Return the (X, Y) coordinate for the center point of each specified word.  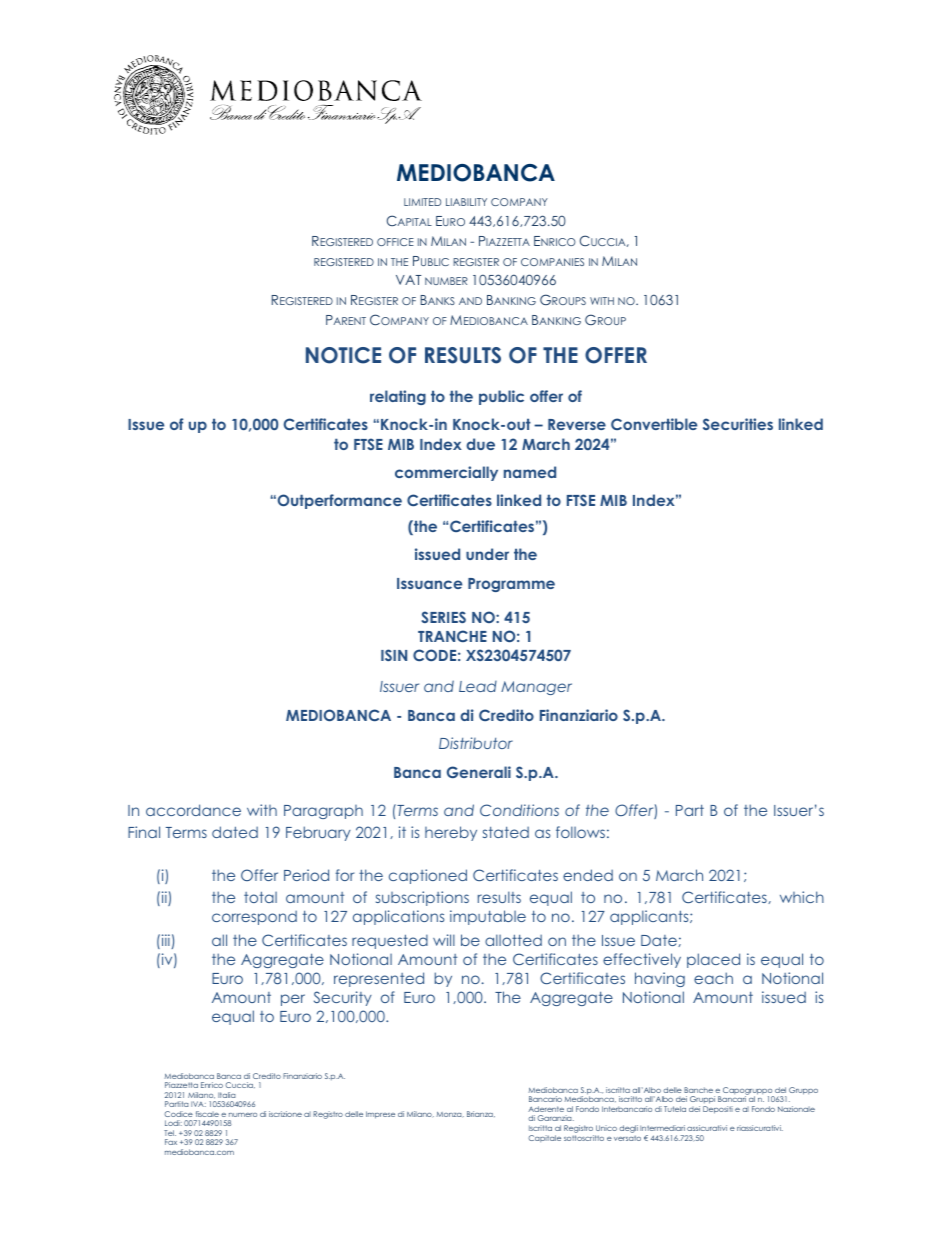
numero (243, 1115)
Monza (450, 1114)
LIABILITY (466, 202)
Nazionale (796, 1109)
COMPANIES (552, 262)
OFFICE (395, 242)
